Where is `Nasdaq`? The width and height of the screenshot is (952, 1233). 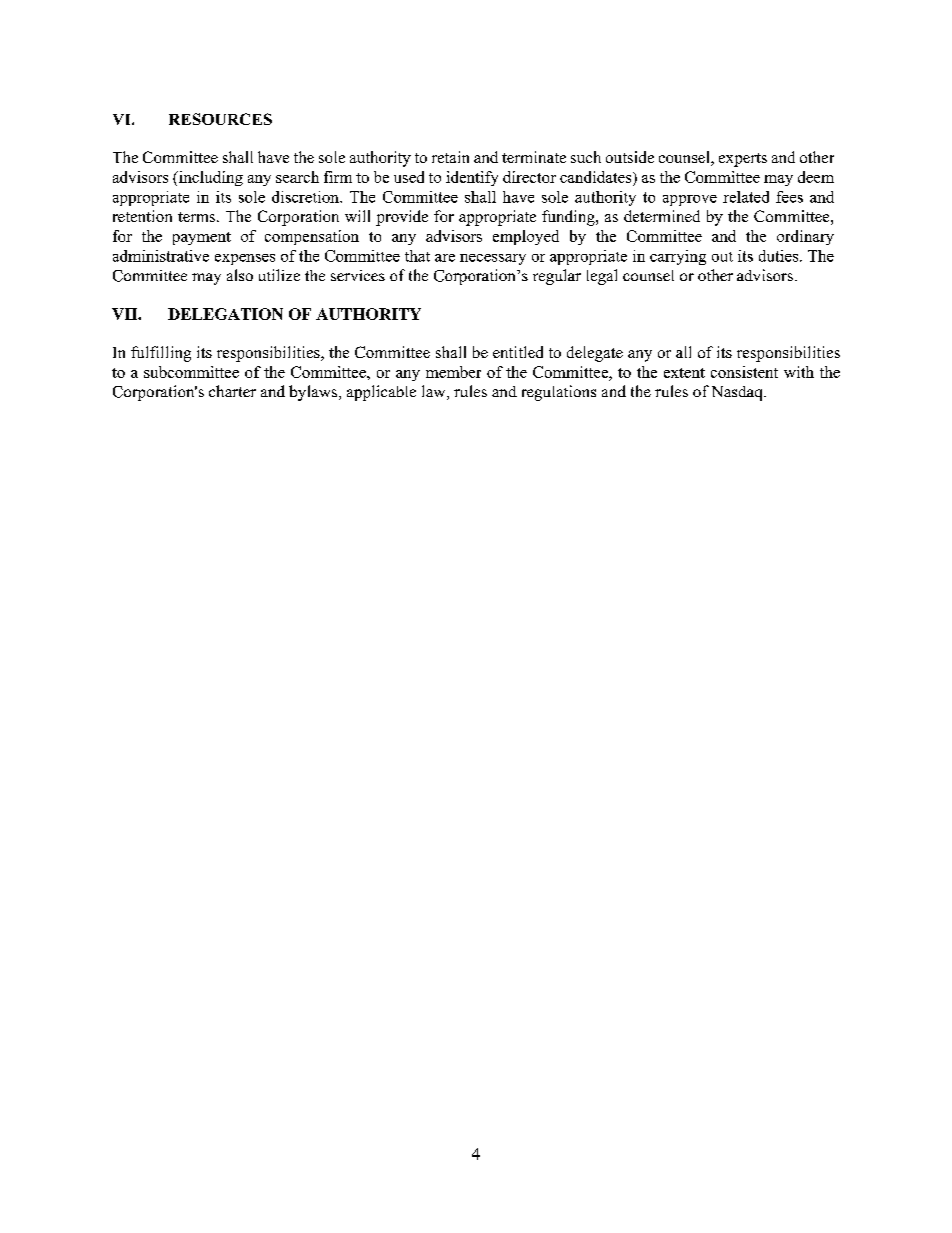 Nasdaq is located at coordinates (738, 393).
